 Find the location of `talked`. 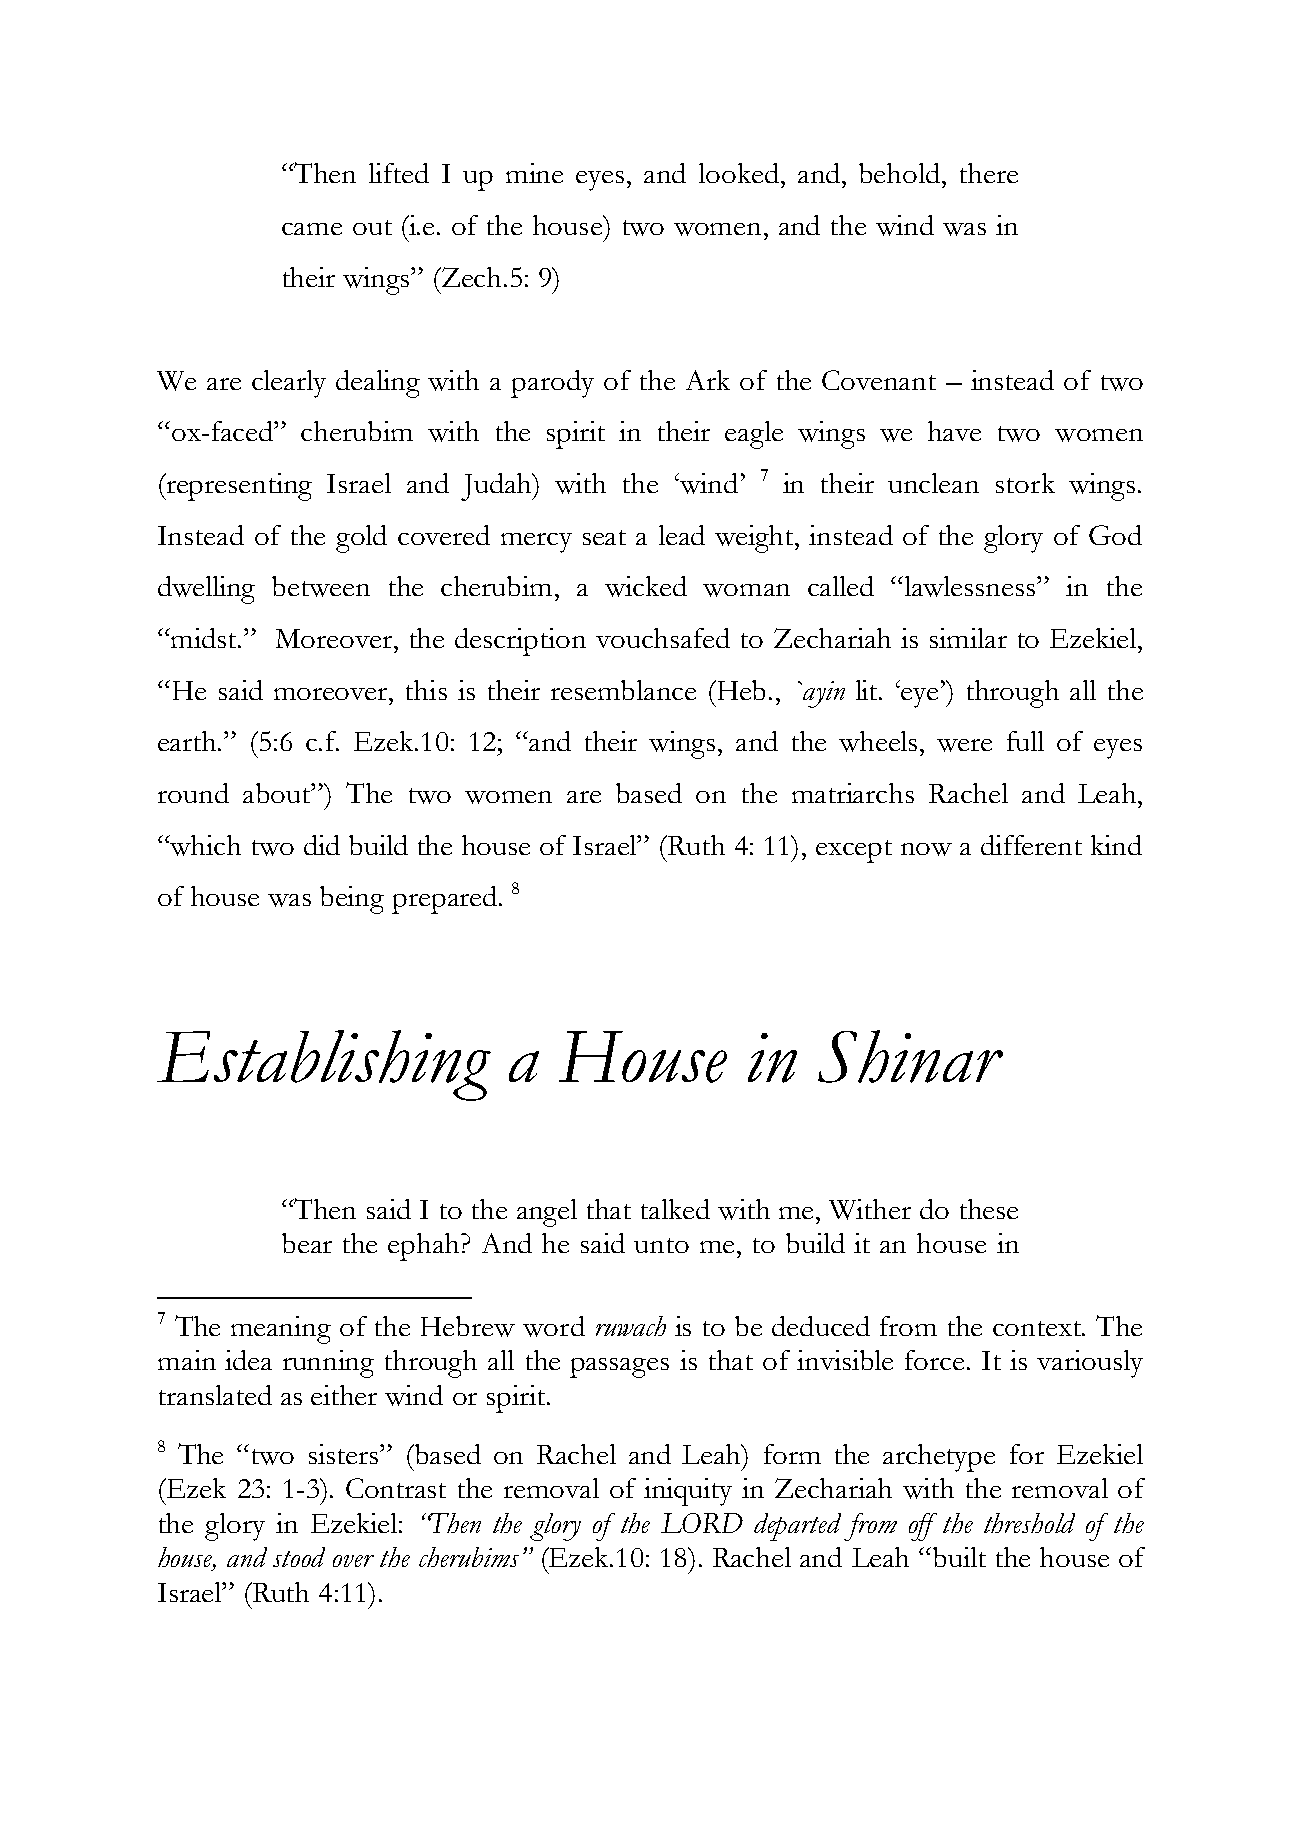

talked is located at coordinates (675, 1209).
